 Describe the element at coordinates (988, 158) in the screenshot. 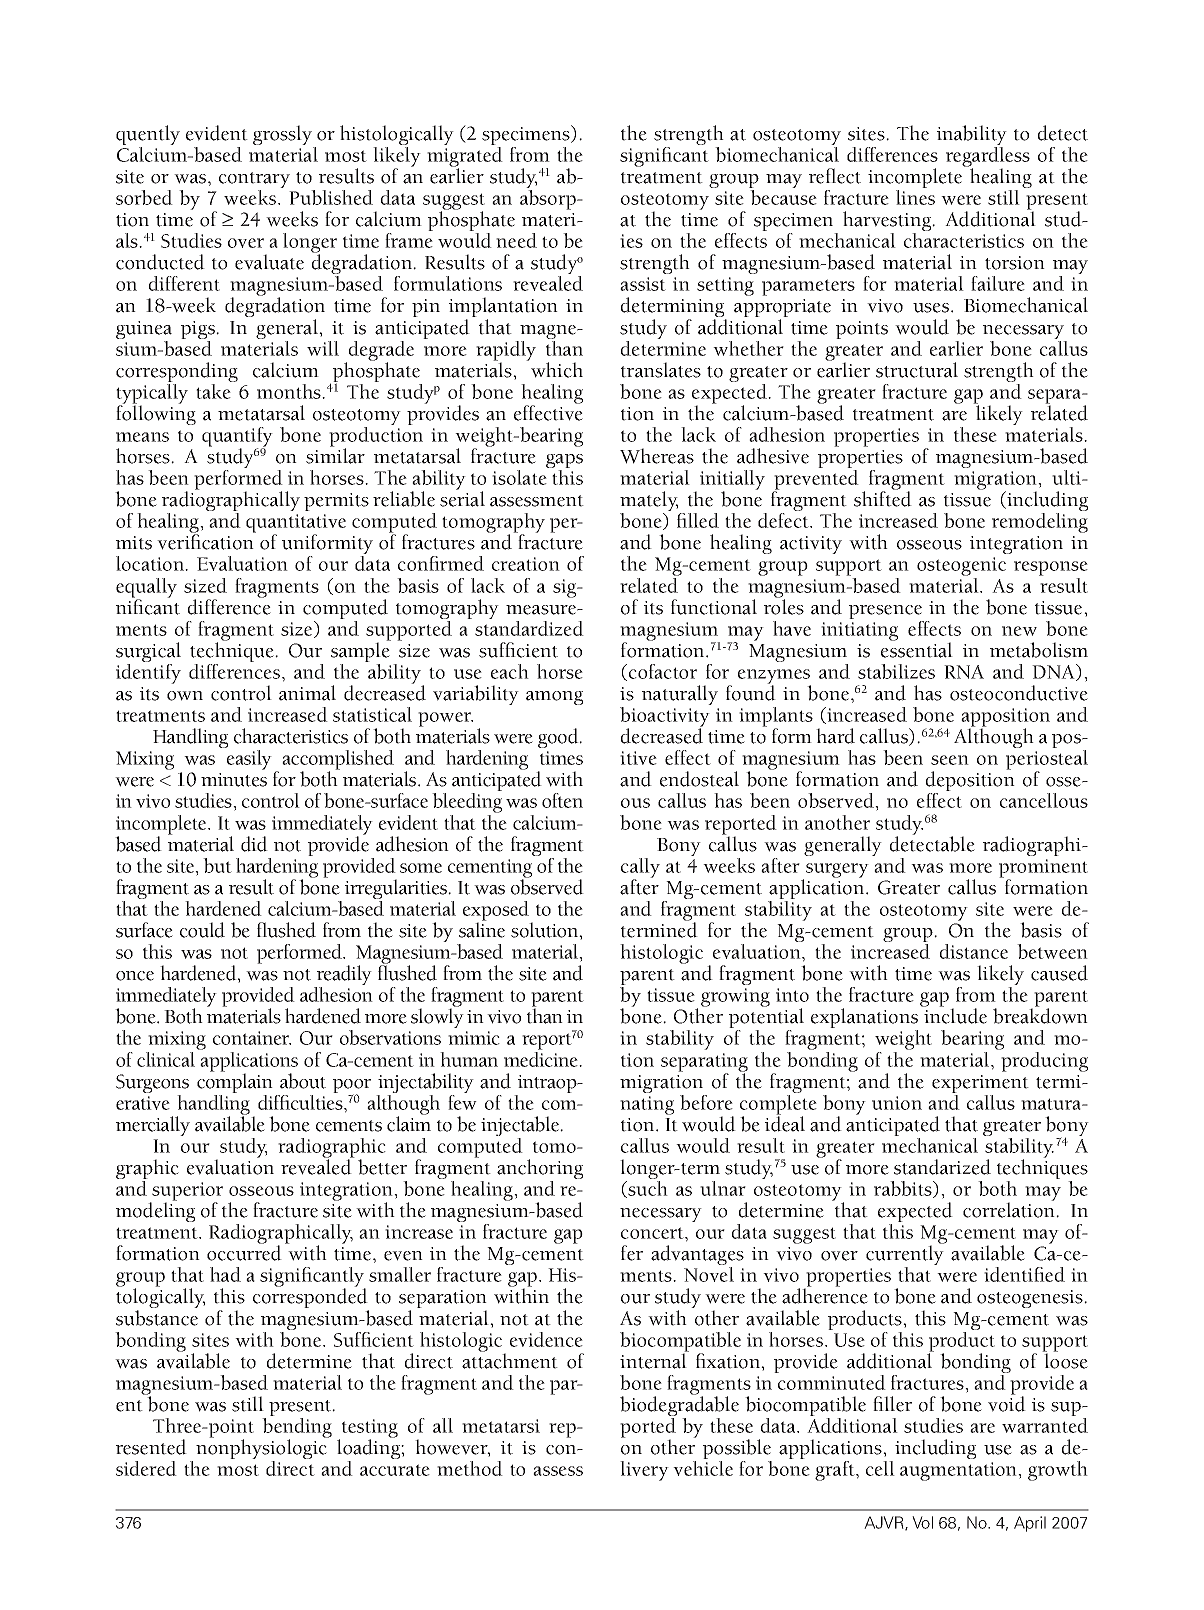

I see `regardless` at that location.
